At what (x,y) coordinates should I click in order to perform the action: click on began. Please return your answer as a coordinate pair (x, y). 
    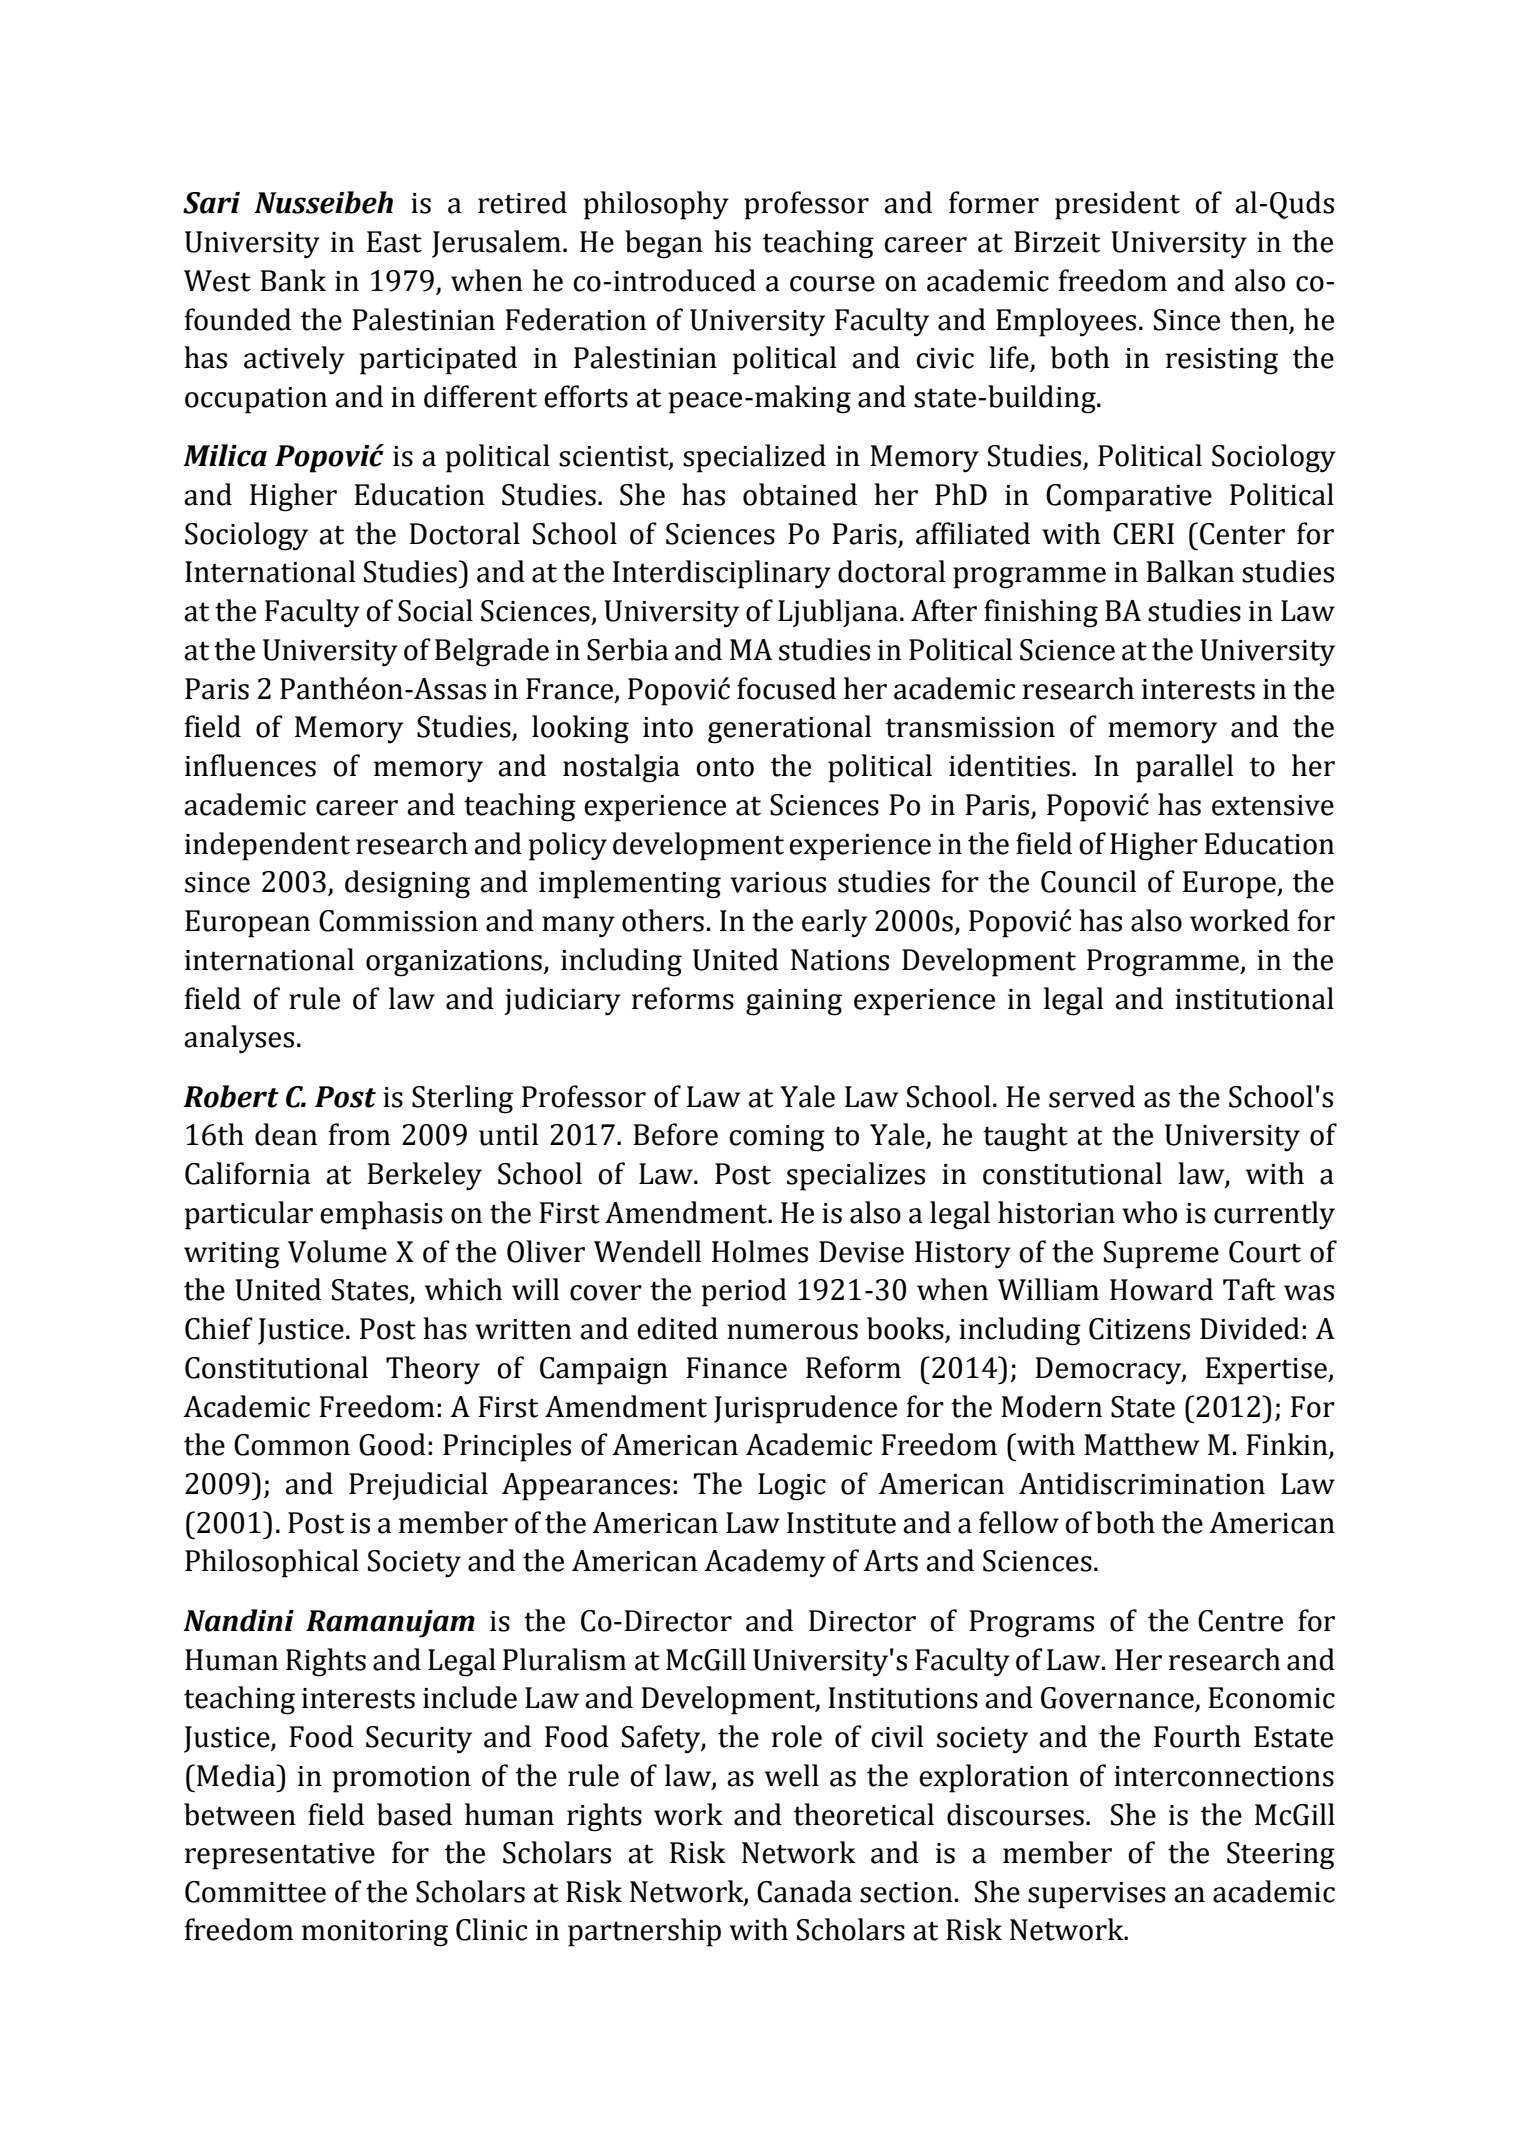
    Looking at the image, I should click on (664, 244).
